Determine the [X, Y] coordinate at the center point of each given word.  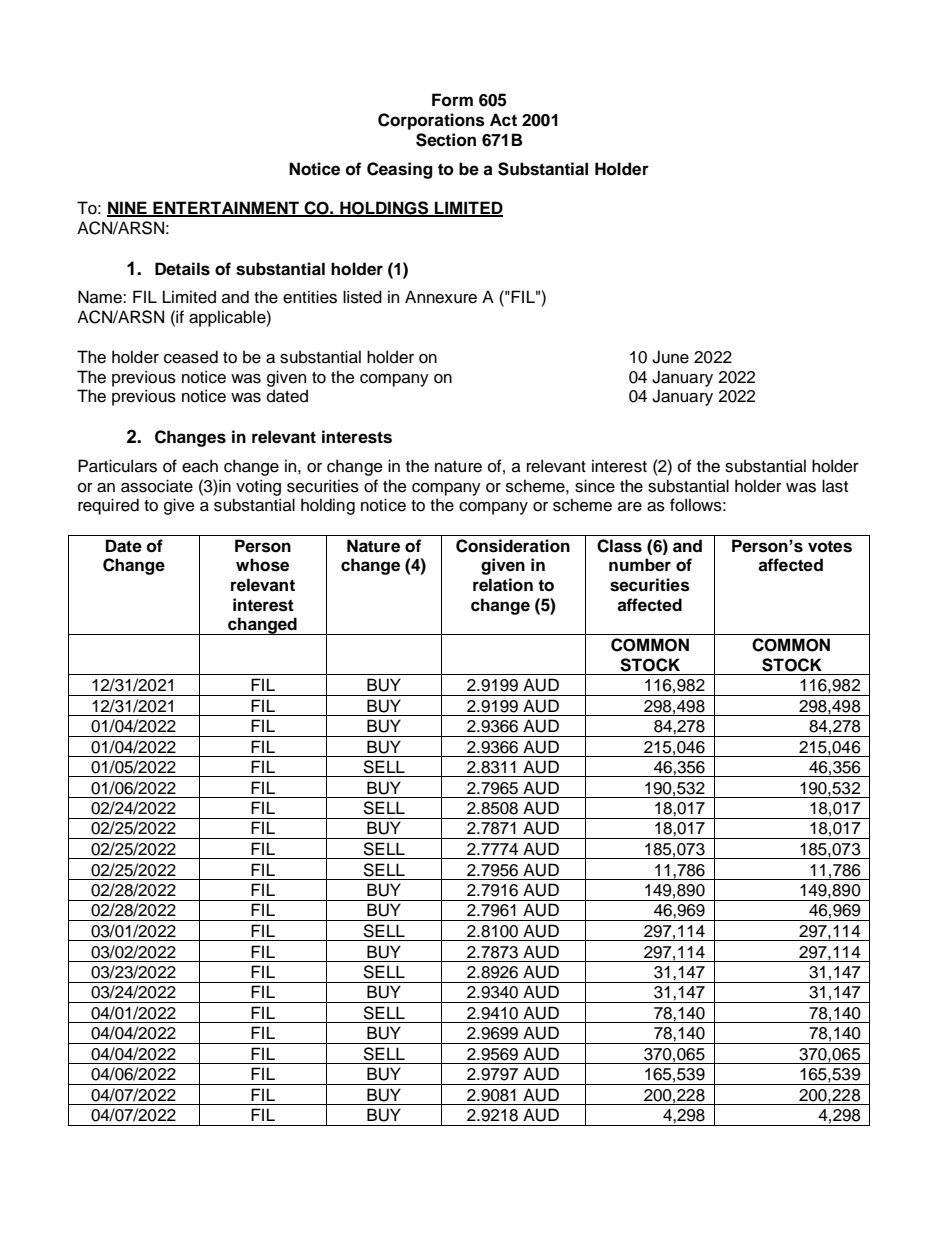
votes [830, 547]
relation [503, 585]
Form [452, 100]
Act [503, 120]
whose [262, 565]
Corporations [431, 121]
